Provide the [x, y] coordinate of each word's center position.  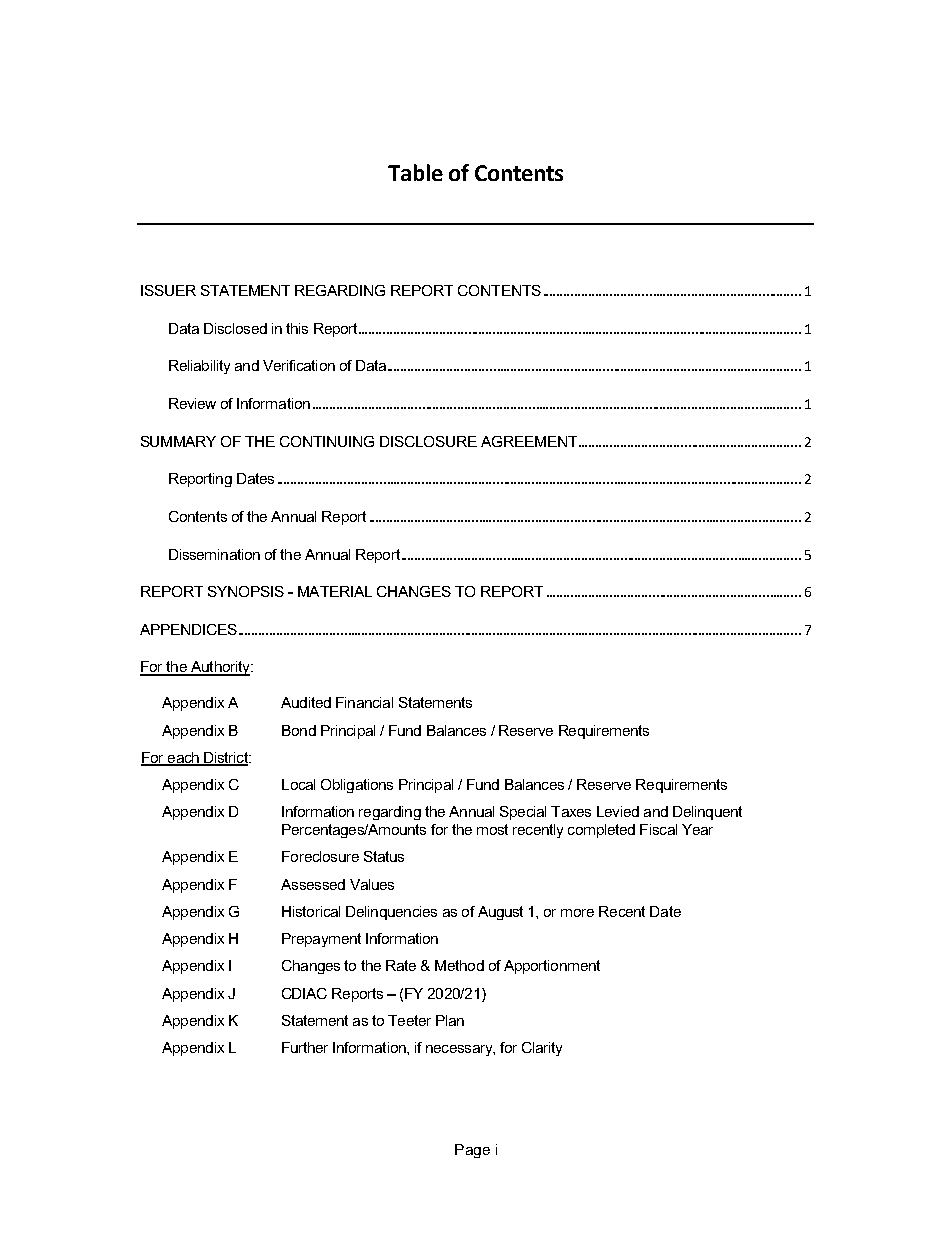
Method [459, 965]
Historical [311, 911]
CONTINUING [327, 441]
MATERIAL [335, 591]
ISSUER [168, 290]
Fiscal [658, 829]
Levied [618, 811]
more [577, 913]
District [226, 758]
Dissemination [214, 554]
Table [415, 172]
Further [305, 1047]
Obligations [357, 786]
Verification [299, 365]
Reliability [199, 367]
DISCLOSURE [428, 441]
